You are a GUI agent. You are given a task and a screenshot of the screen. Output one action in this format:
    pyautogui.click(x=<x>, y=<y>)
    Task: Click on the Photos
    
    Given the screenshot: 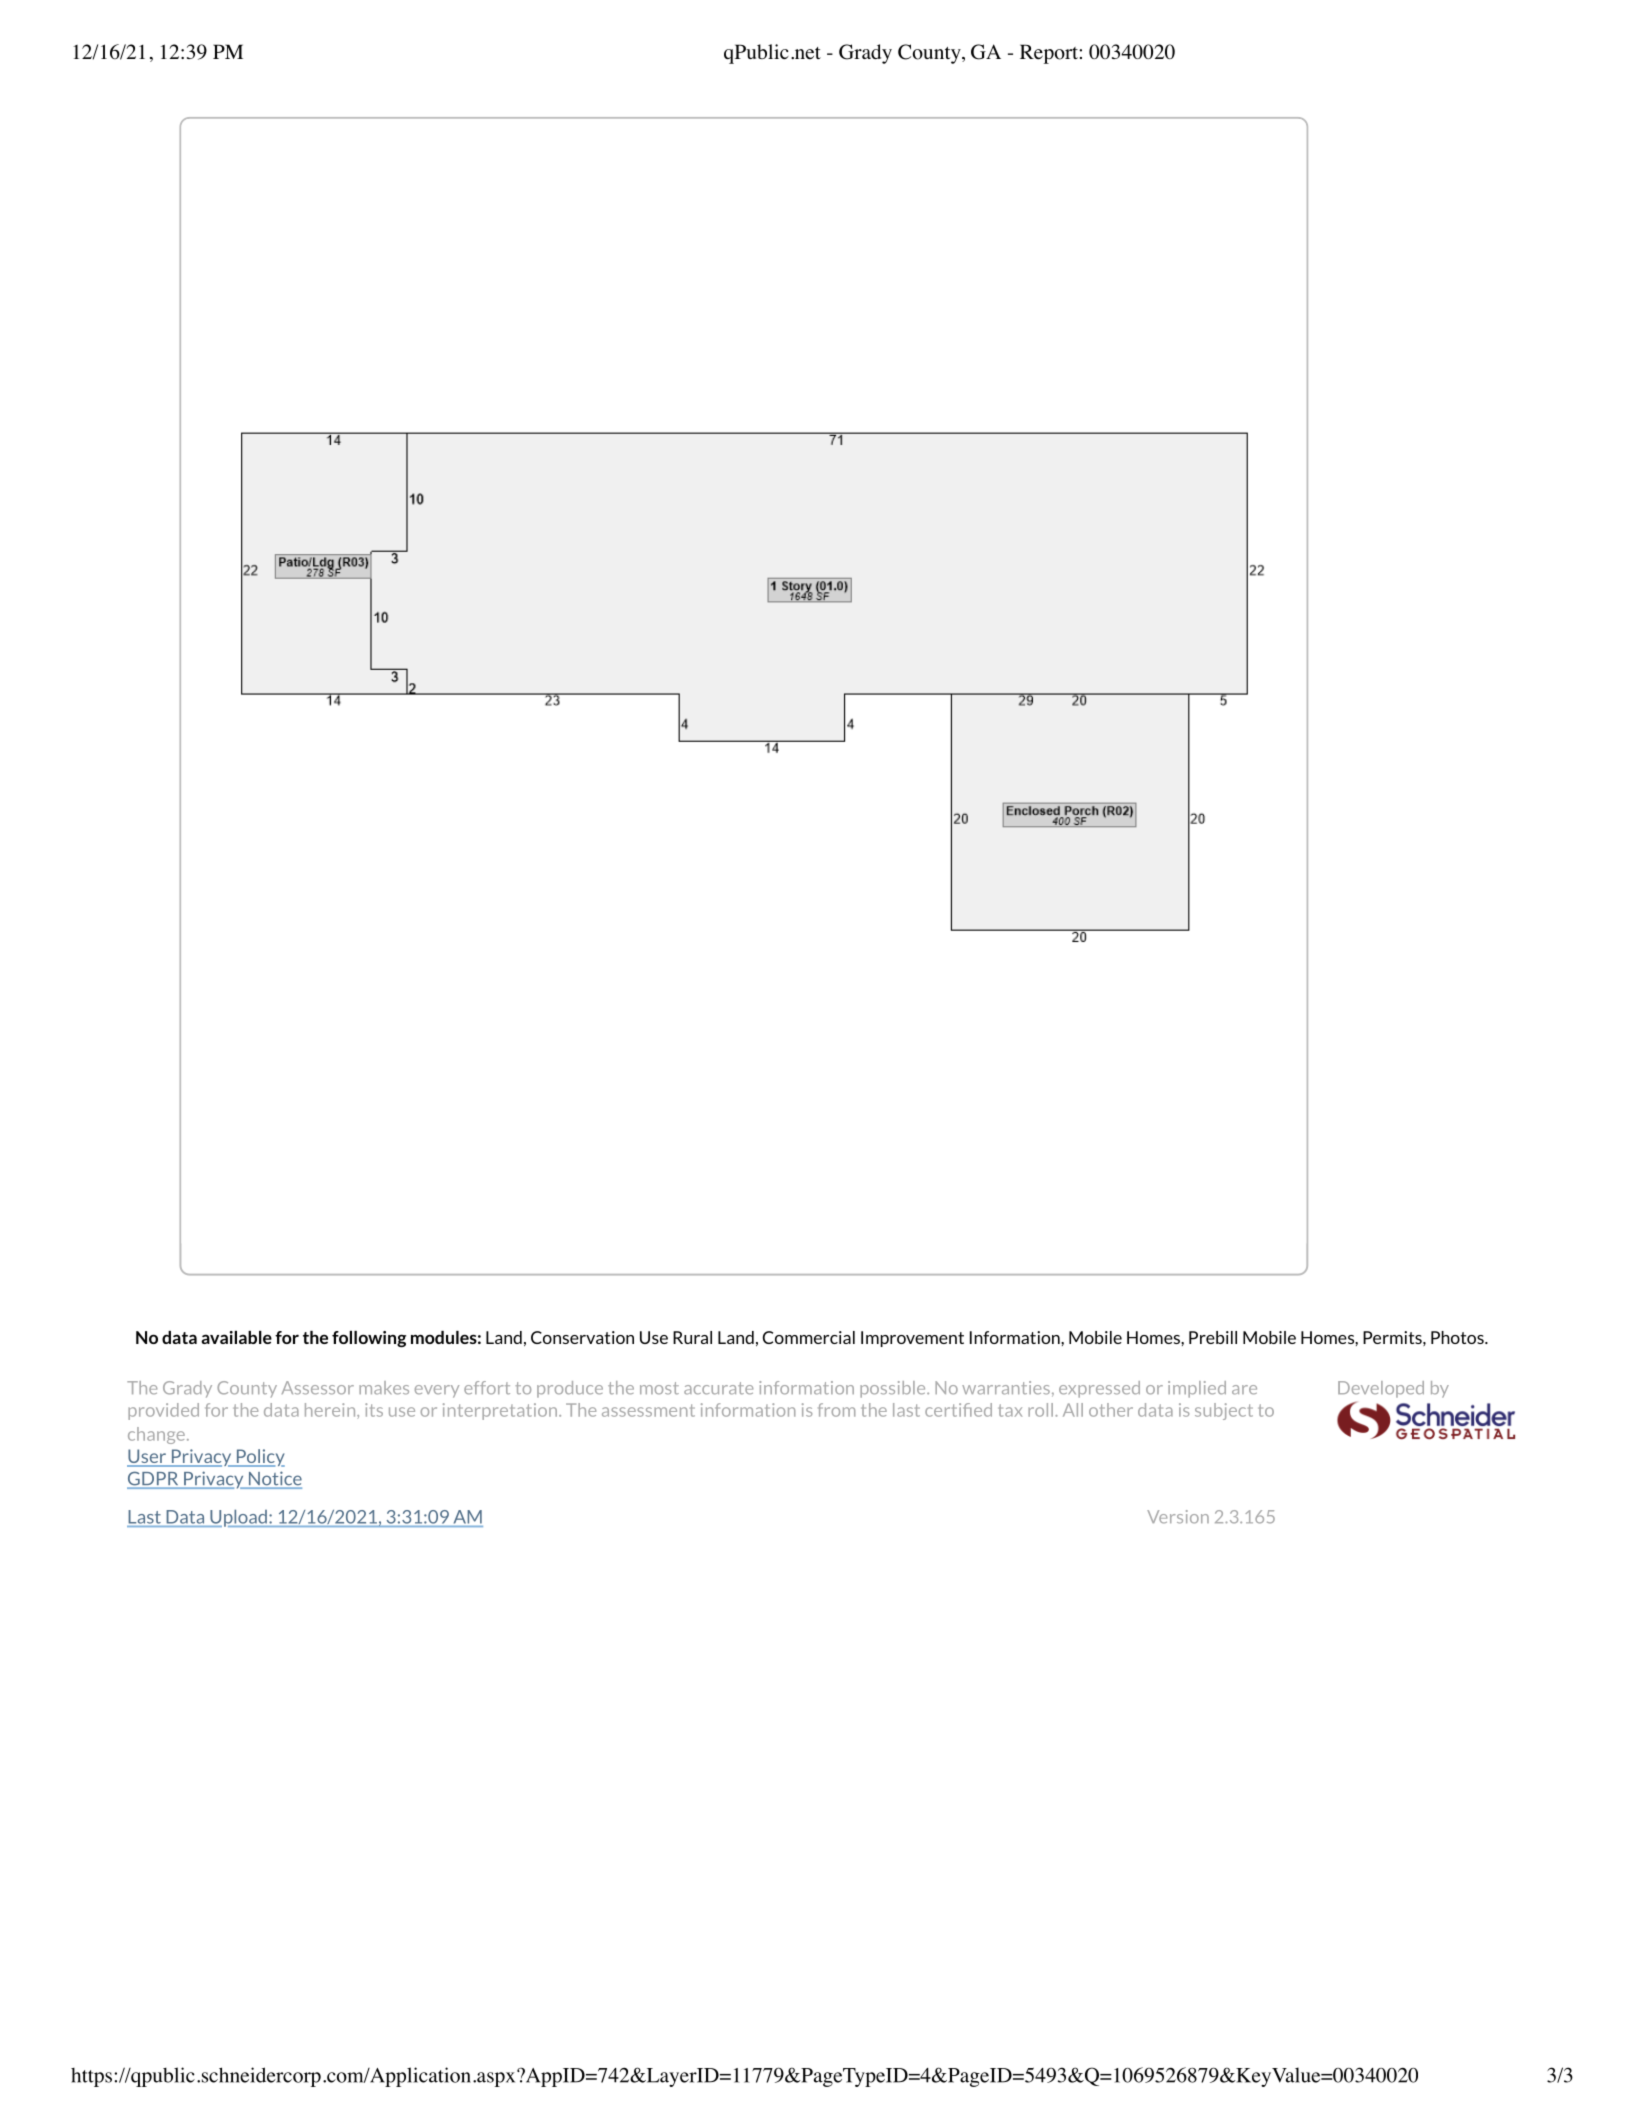 What is the action you would take?
    pyautogui.click(x=1458, y=1337)
